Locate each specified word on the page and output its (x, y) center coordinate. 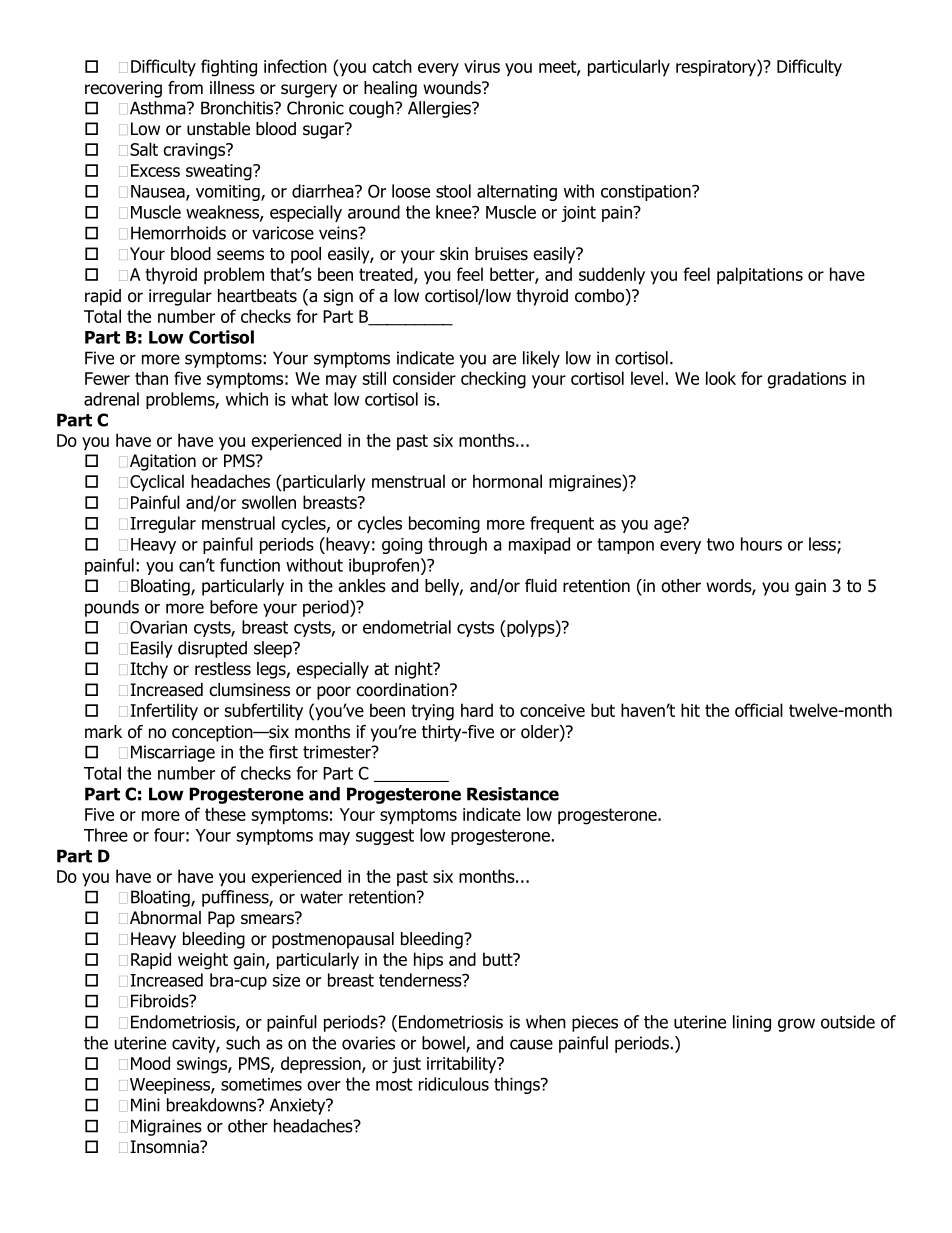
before (234, 607)
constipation (647, 193)
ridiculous (454, 1084)
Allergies (440, 109)
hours (761, 544)
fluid (541, 586)
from (185, 88)
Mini (145, 1105)
